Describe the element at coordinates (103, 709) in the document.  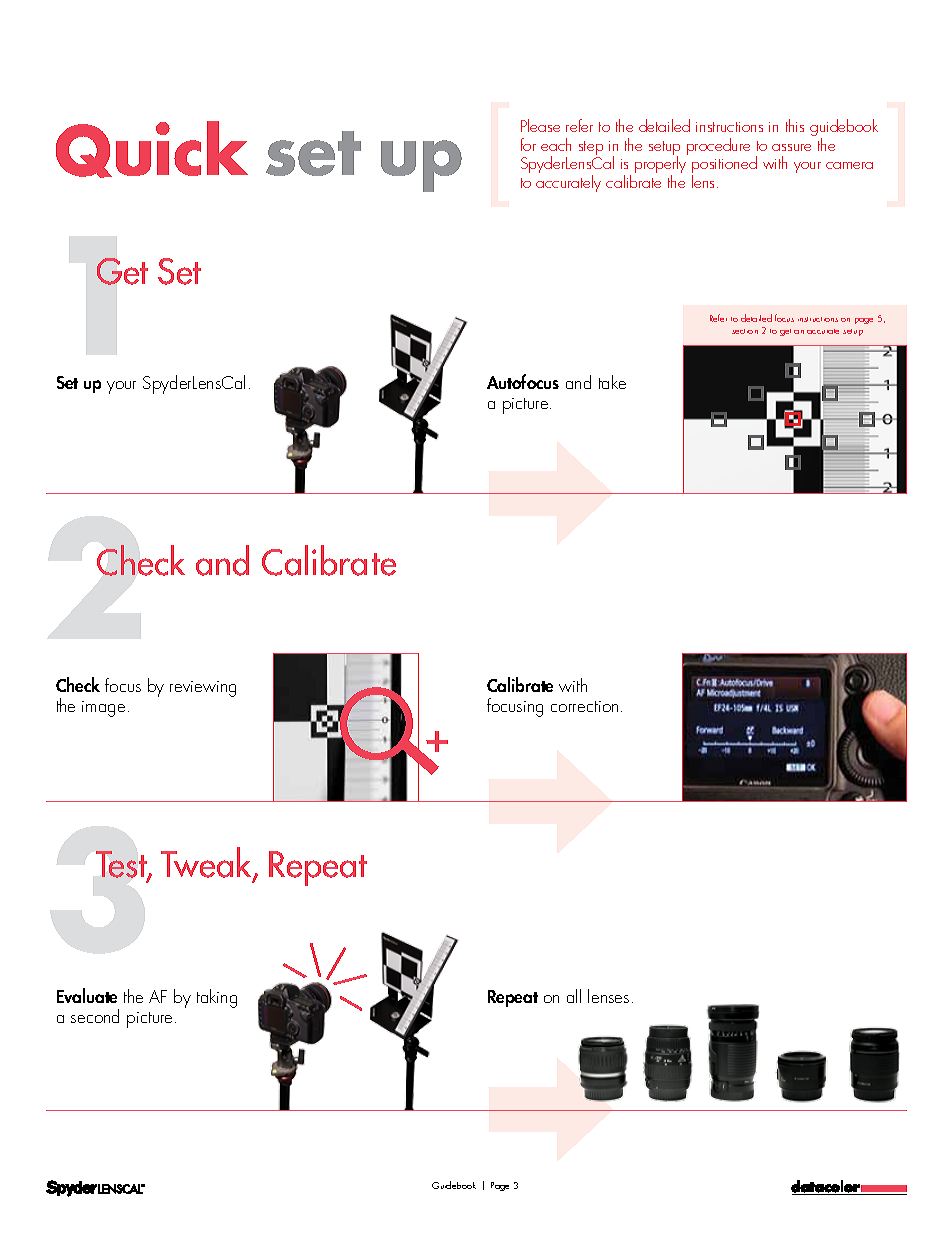
I see `image` at that location.
